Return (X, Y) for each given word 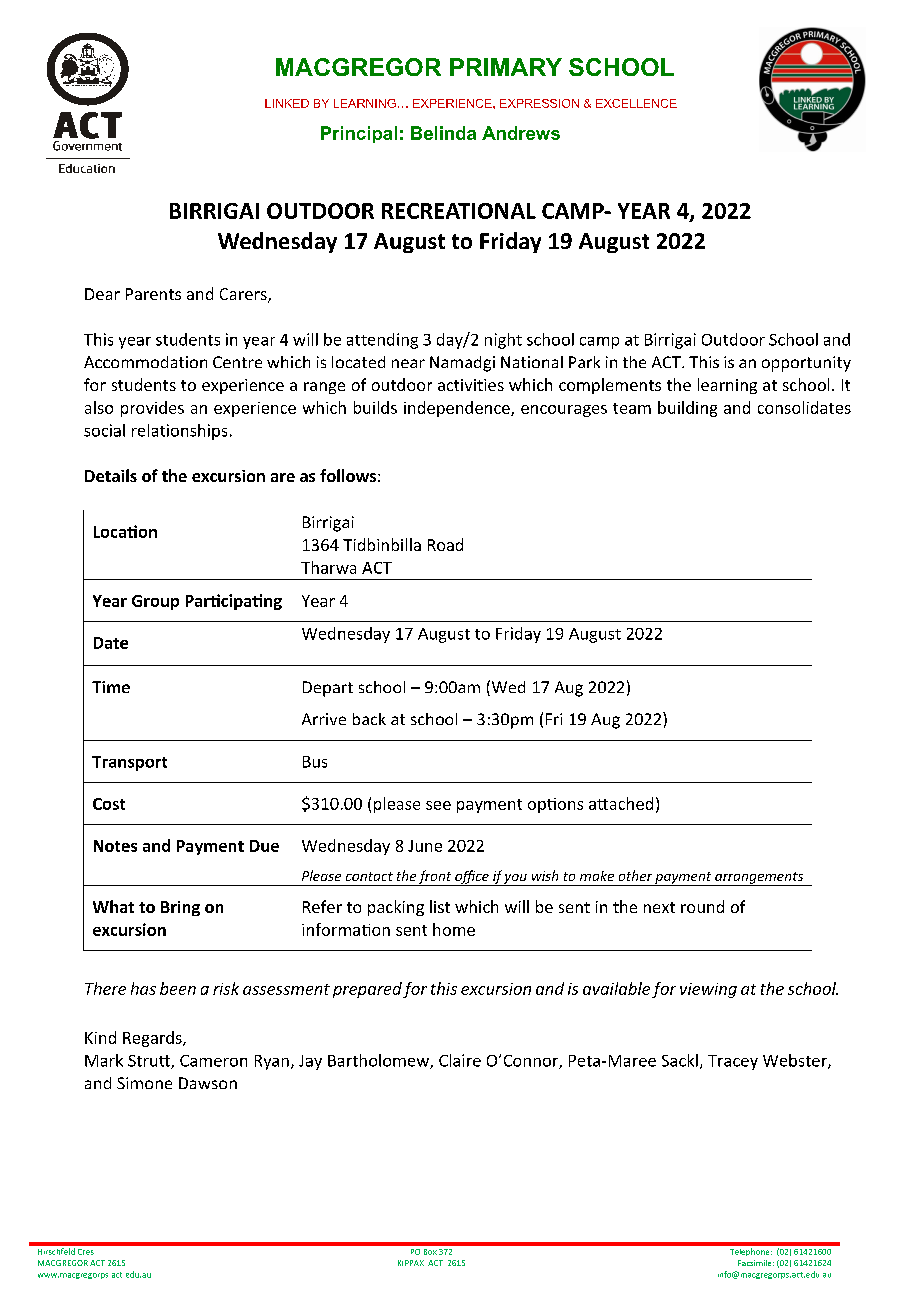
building (687, 409)
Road (445, 544)
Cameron (213, 1061)
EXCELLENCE (636, 103)
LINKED (287, 103)
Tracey (733, 1062)
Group (155, 602)
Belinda (443, 133)
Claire (460, 1060)
